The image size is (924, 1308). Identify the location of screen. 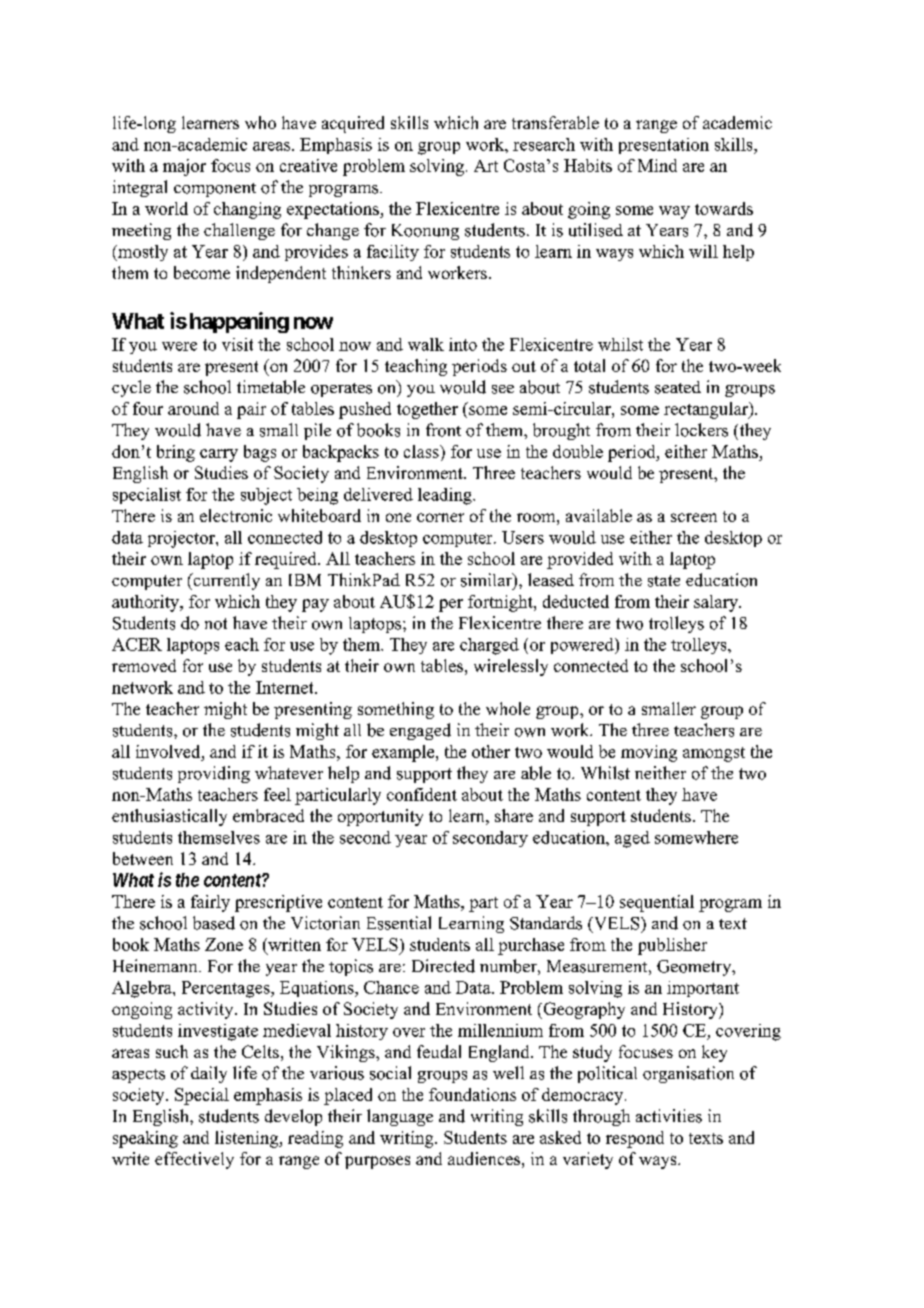
(694, 517).
